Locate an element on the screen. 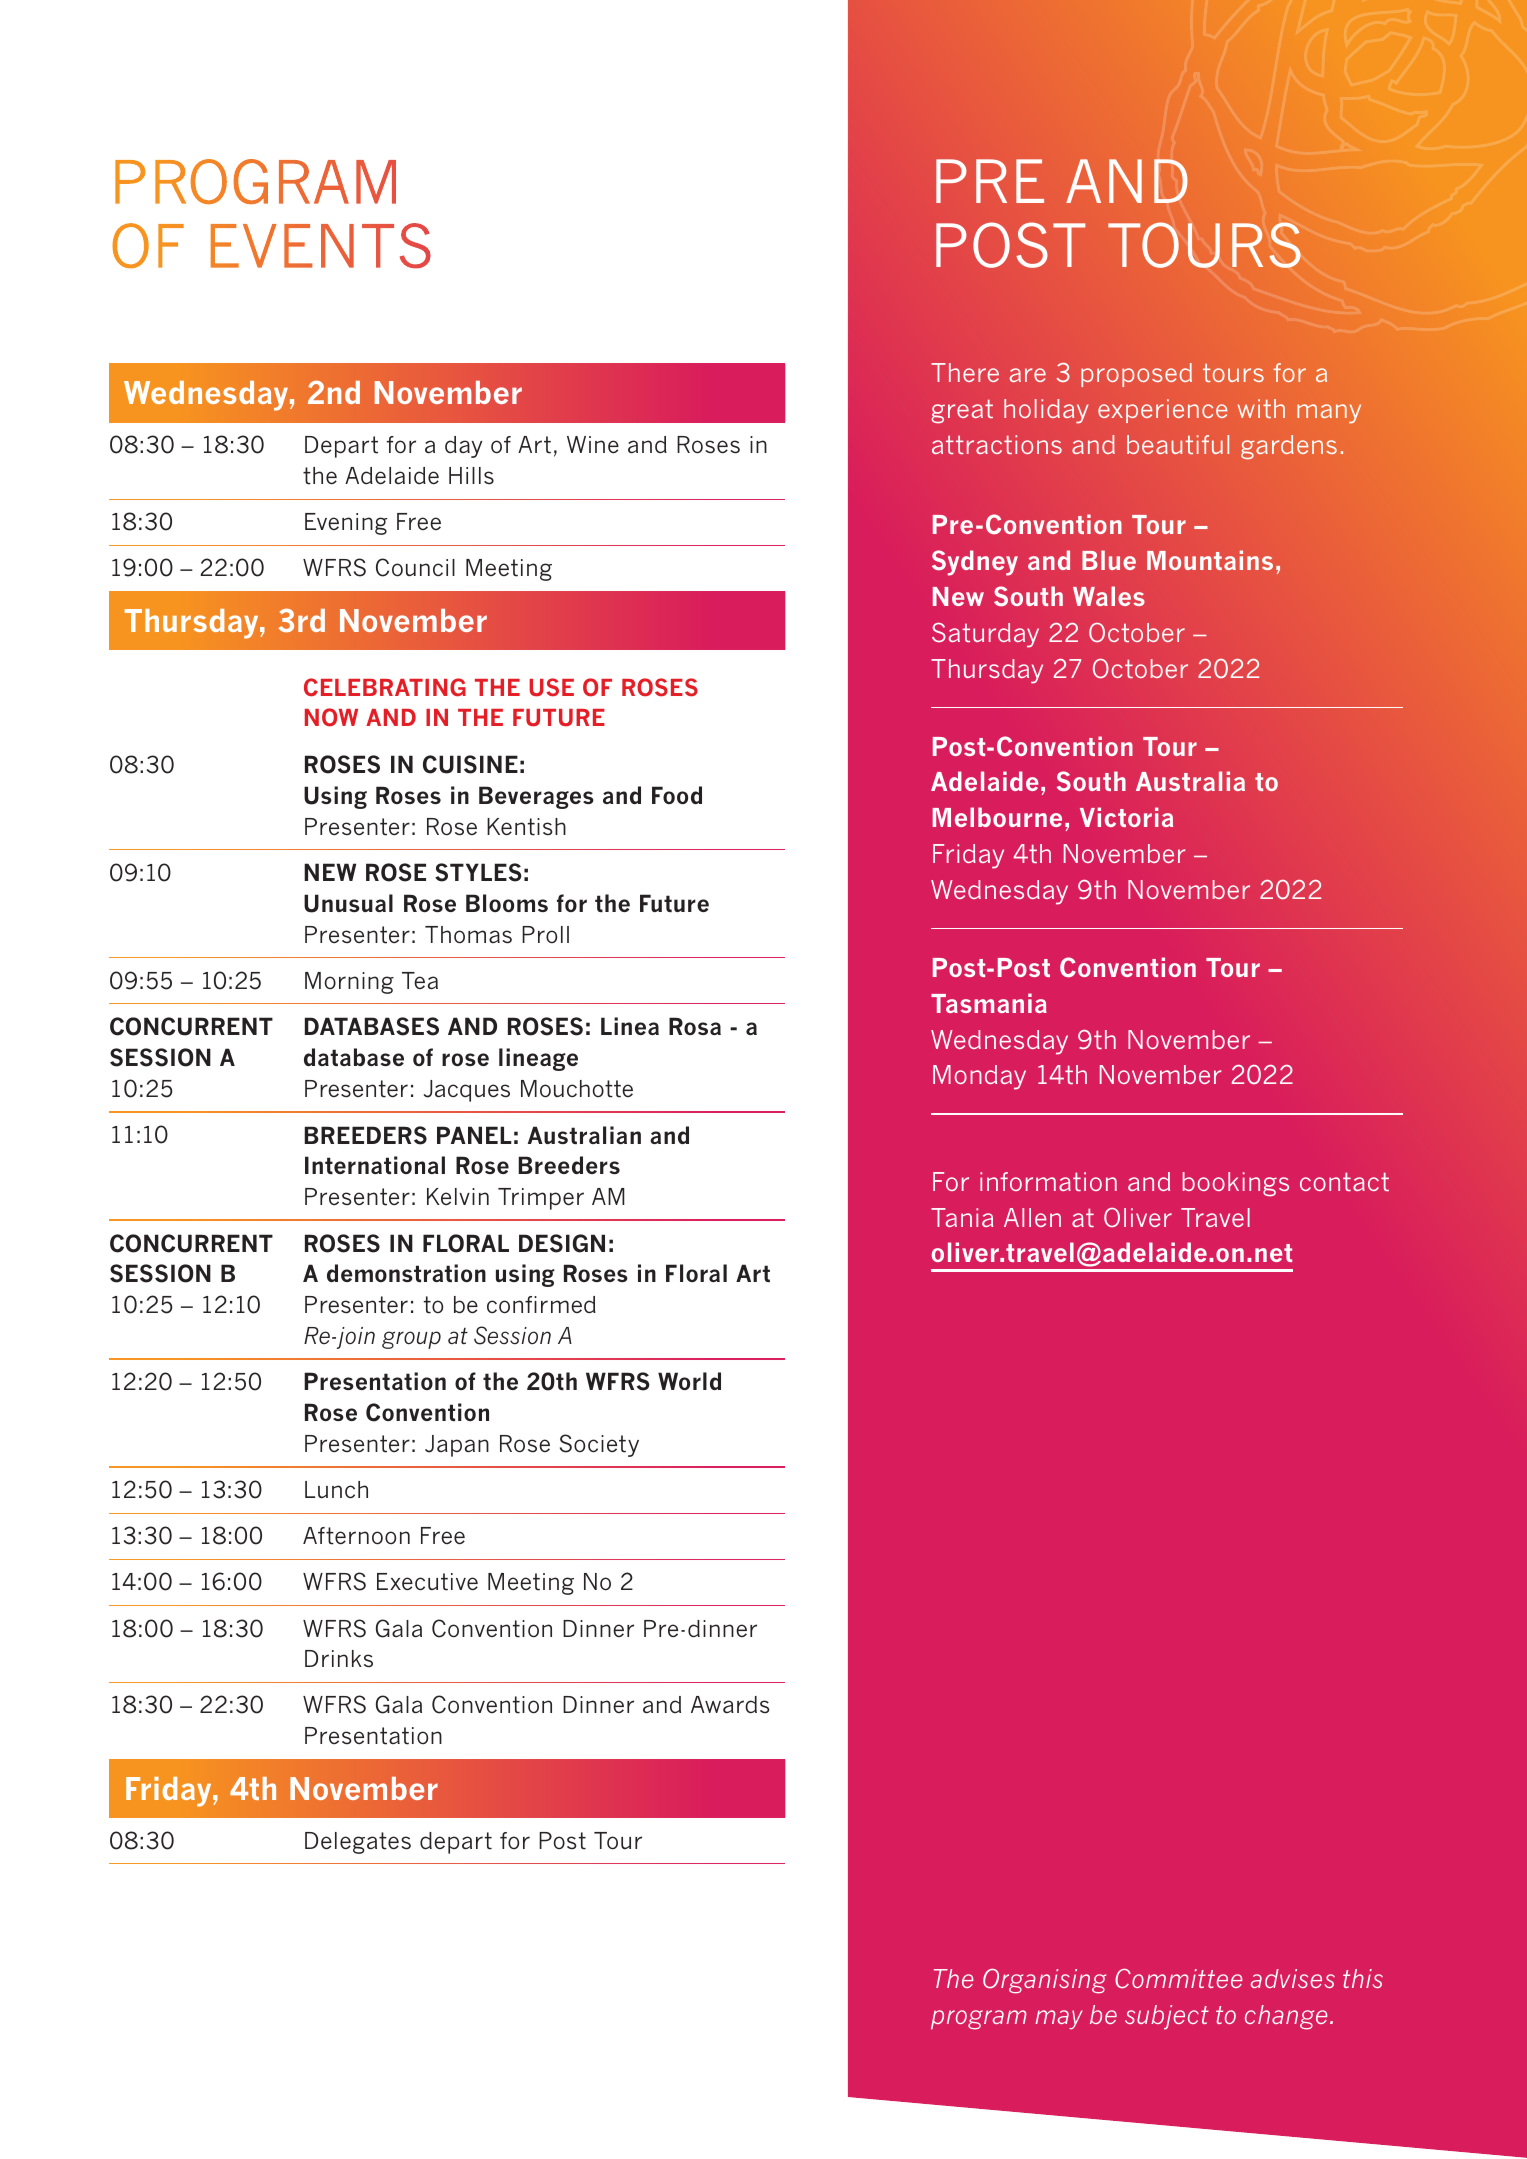 This screenshot has height=2159, width=1527. advises is located at coordinates (1293, 1978).
